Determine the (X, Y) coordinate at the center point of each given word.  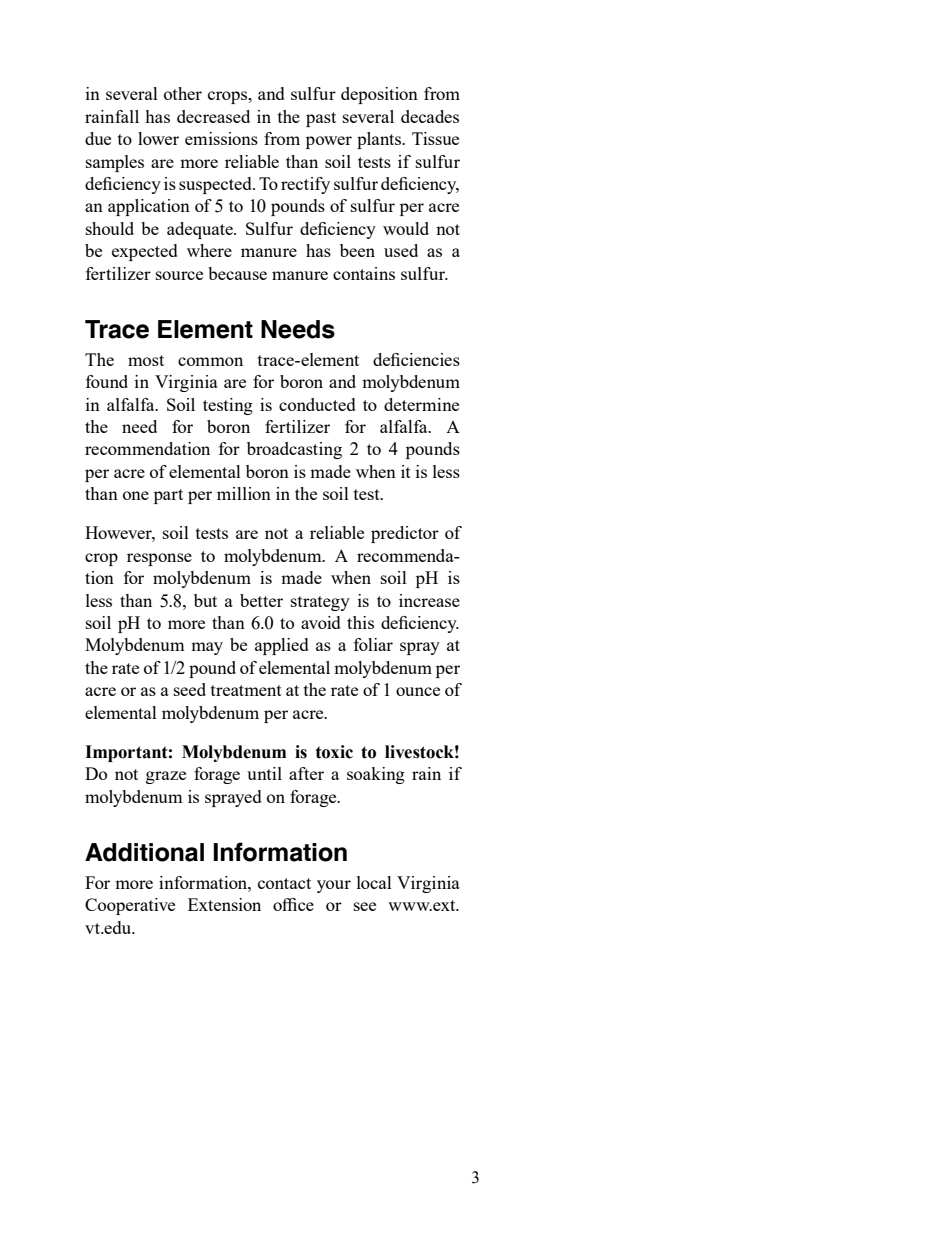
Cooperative (130, 906)
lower (158, 138)
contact (284, 883)
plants (380, 140)
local (374, 882)
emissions (221, 138)
